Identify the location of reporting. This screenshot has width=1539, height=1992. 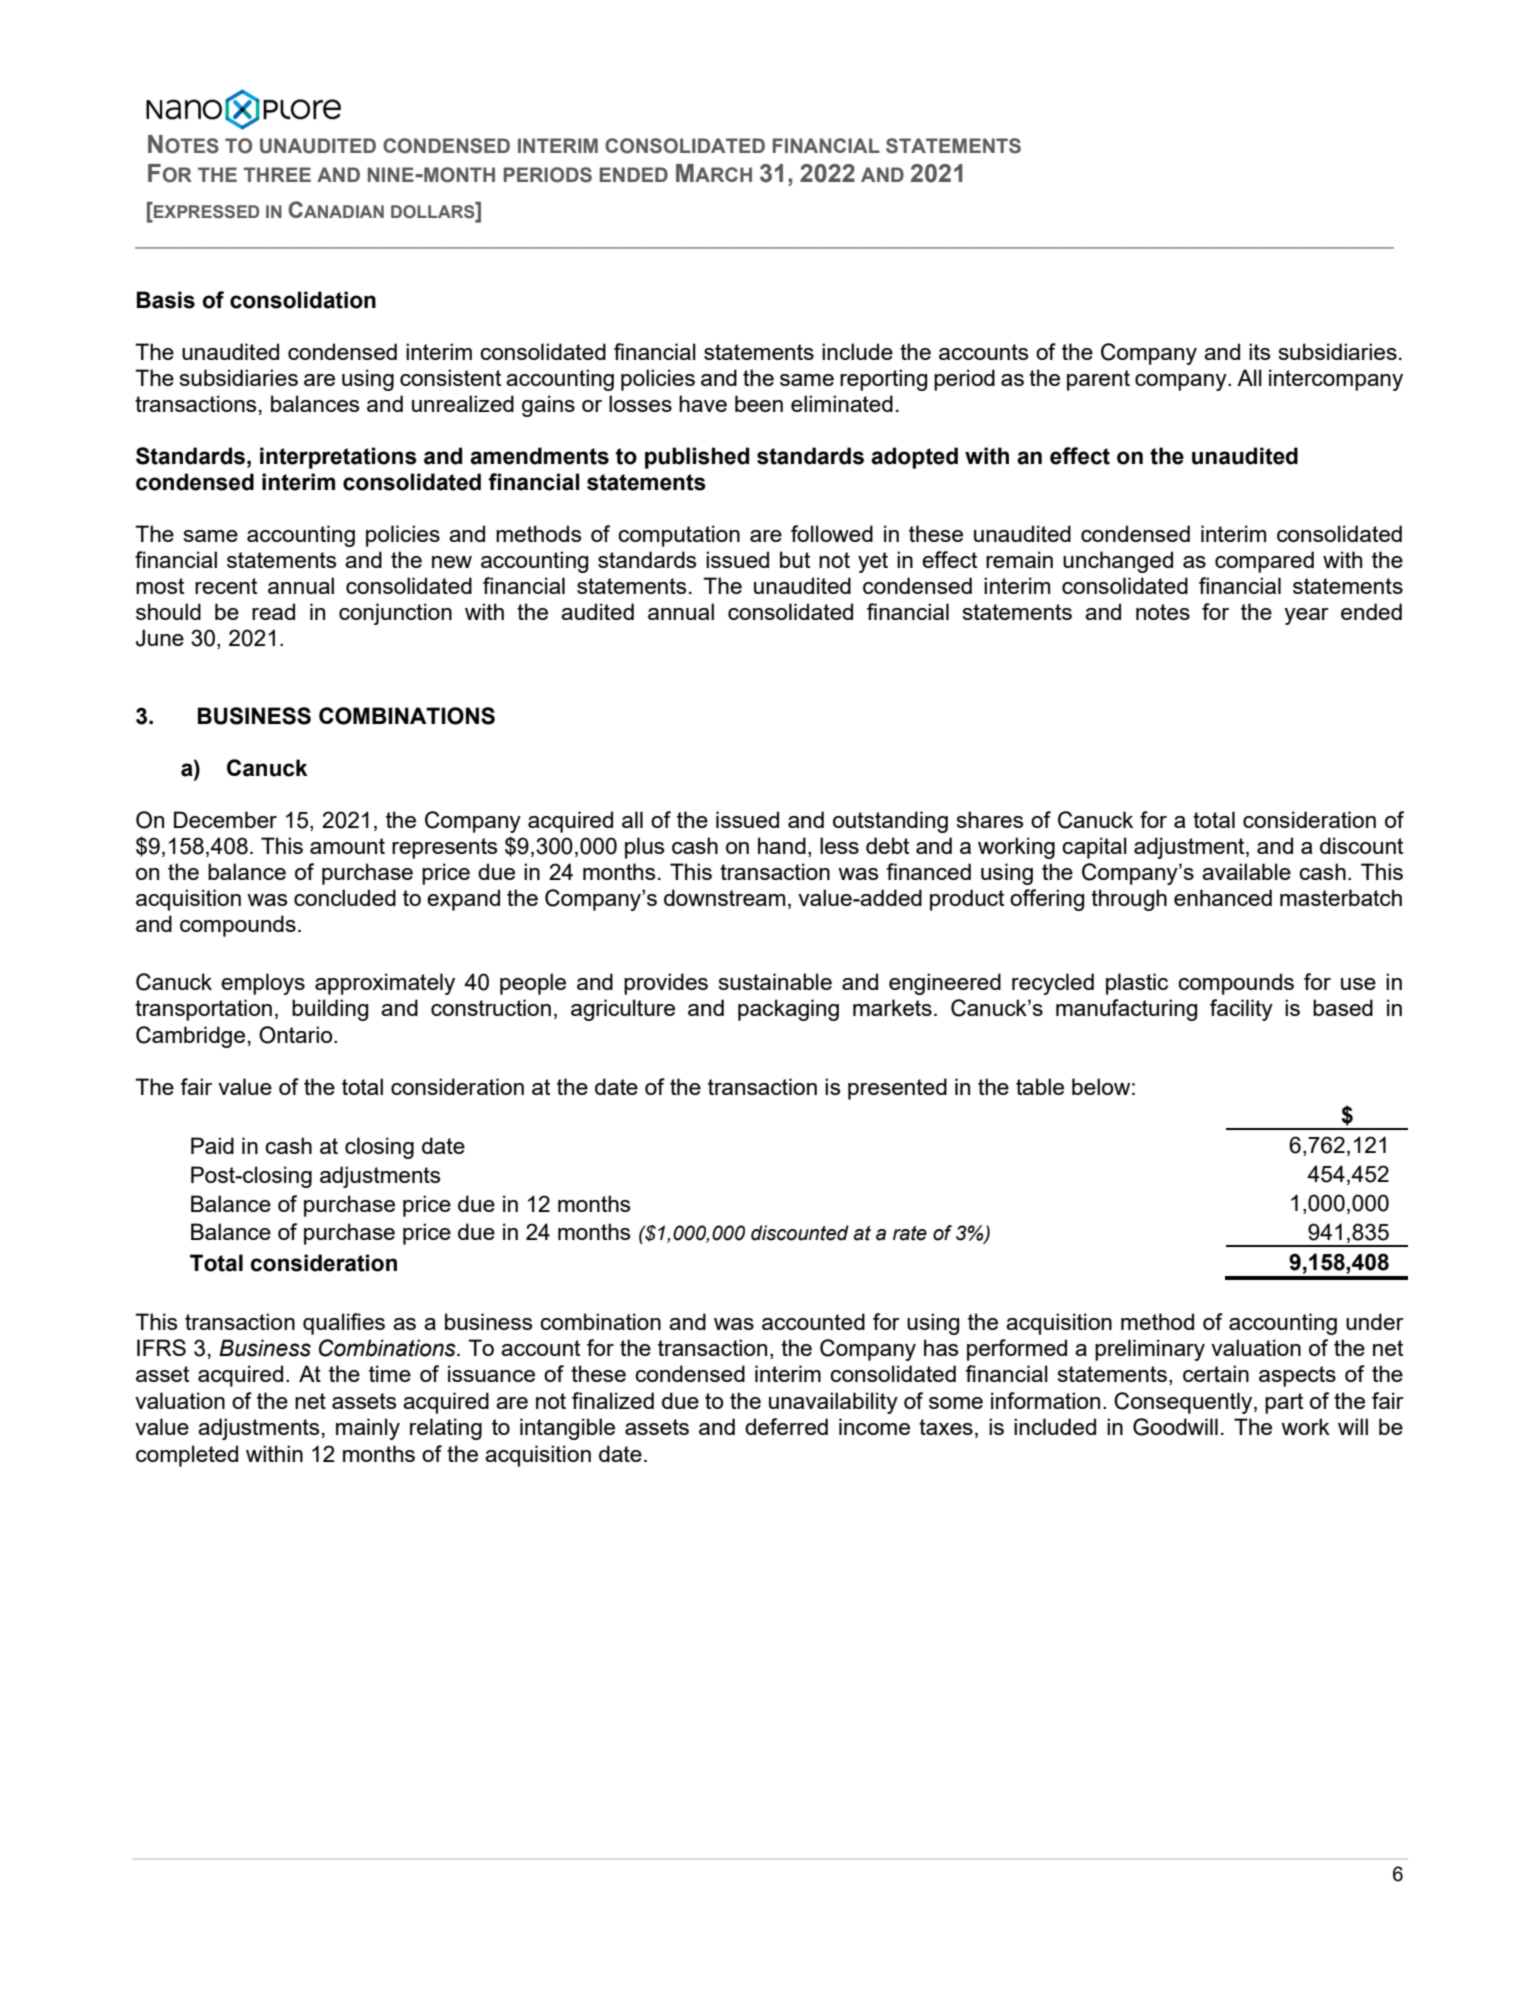
(883, 380).
